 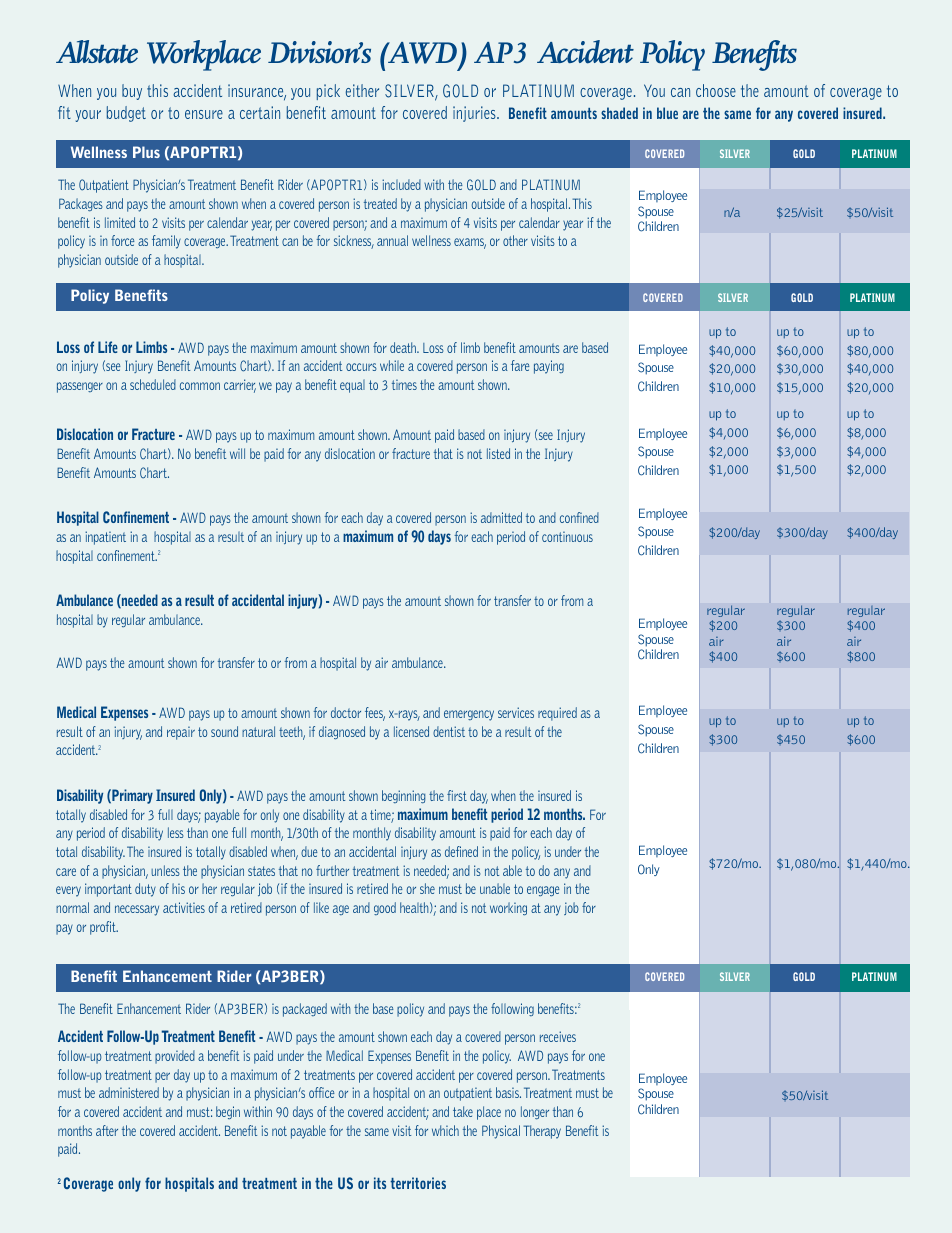 I want to click on shaded, so click(x=619, y=113).
